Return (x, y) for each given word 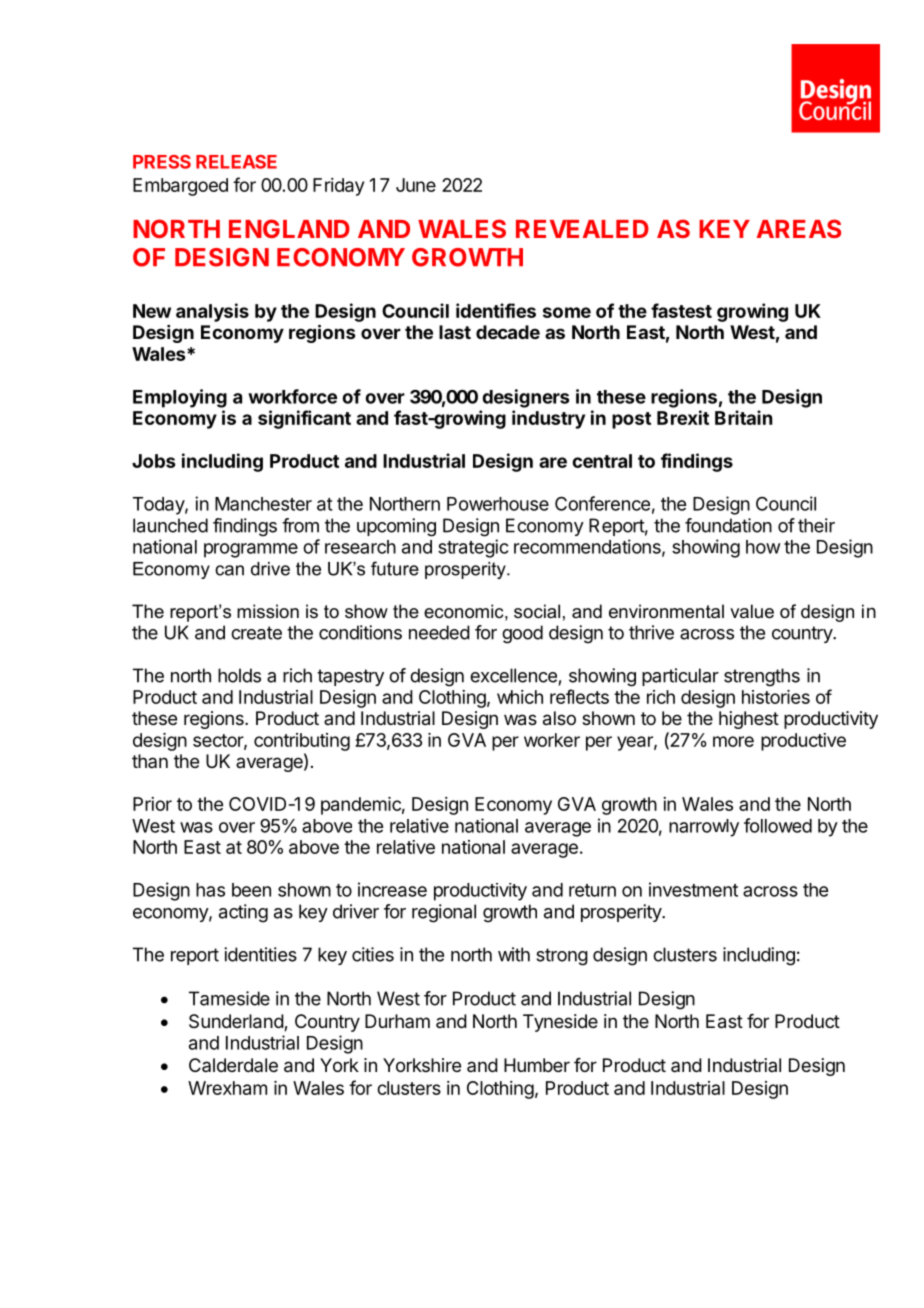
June (416, 185)
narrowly (704, 828)
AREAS (799, 228)
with (514, 954)
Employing (180, 398)
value (752, 611)
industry (548, 419)
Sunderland (237, 1022)
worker (552, 740)
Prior (152, 804)
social (537, 611)
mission (268, 611)
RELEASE (236, 162)
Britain (743, 417)
